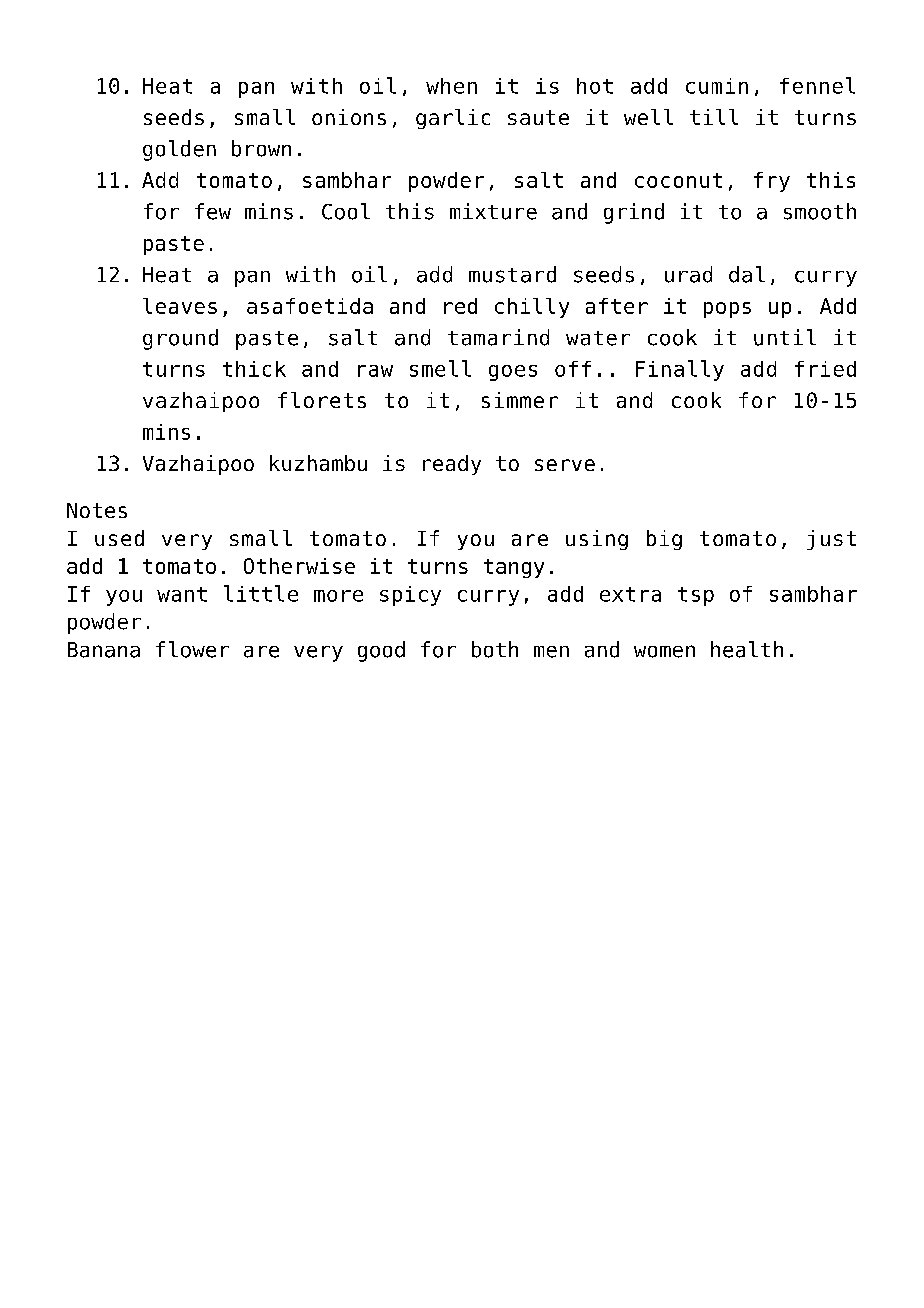  I want to click on golden, so click(179, 150).
